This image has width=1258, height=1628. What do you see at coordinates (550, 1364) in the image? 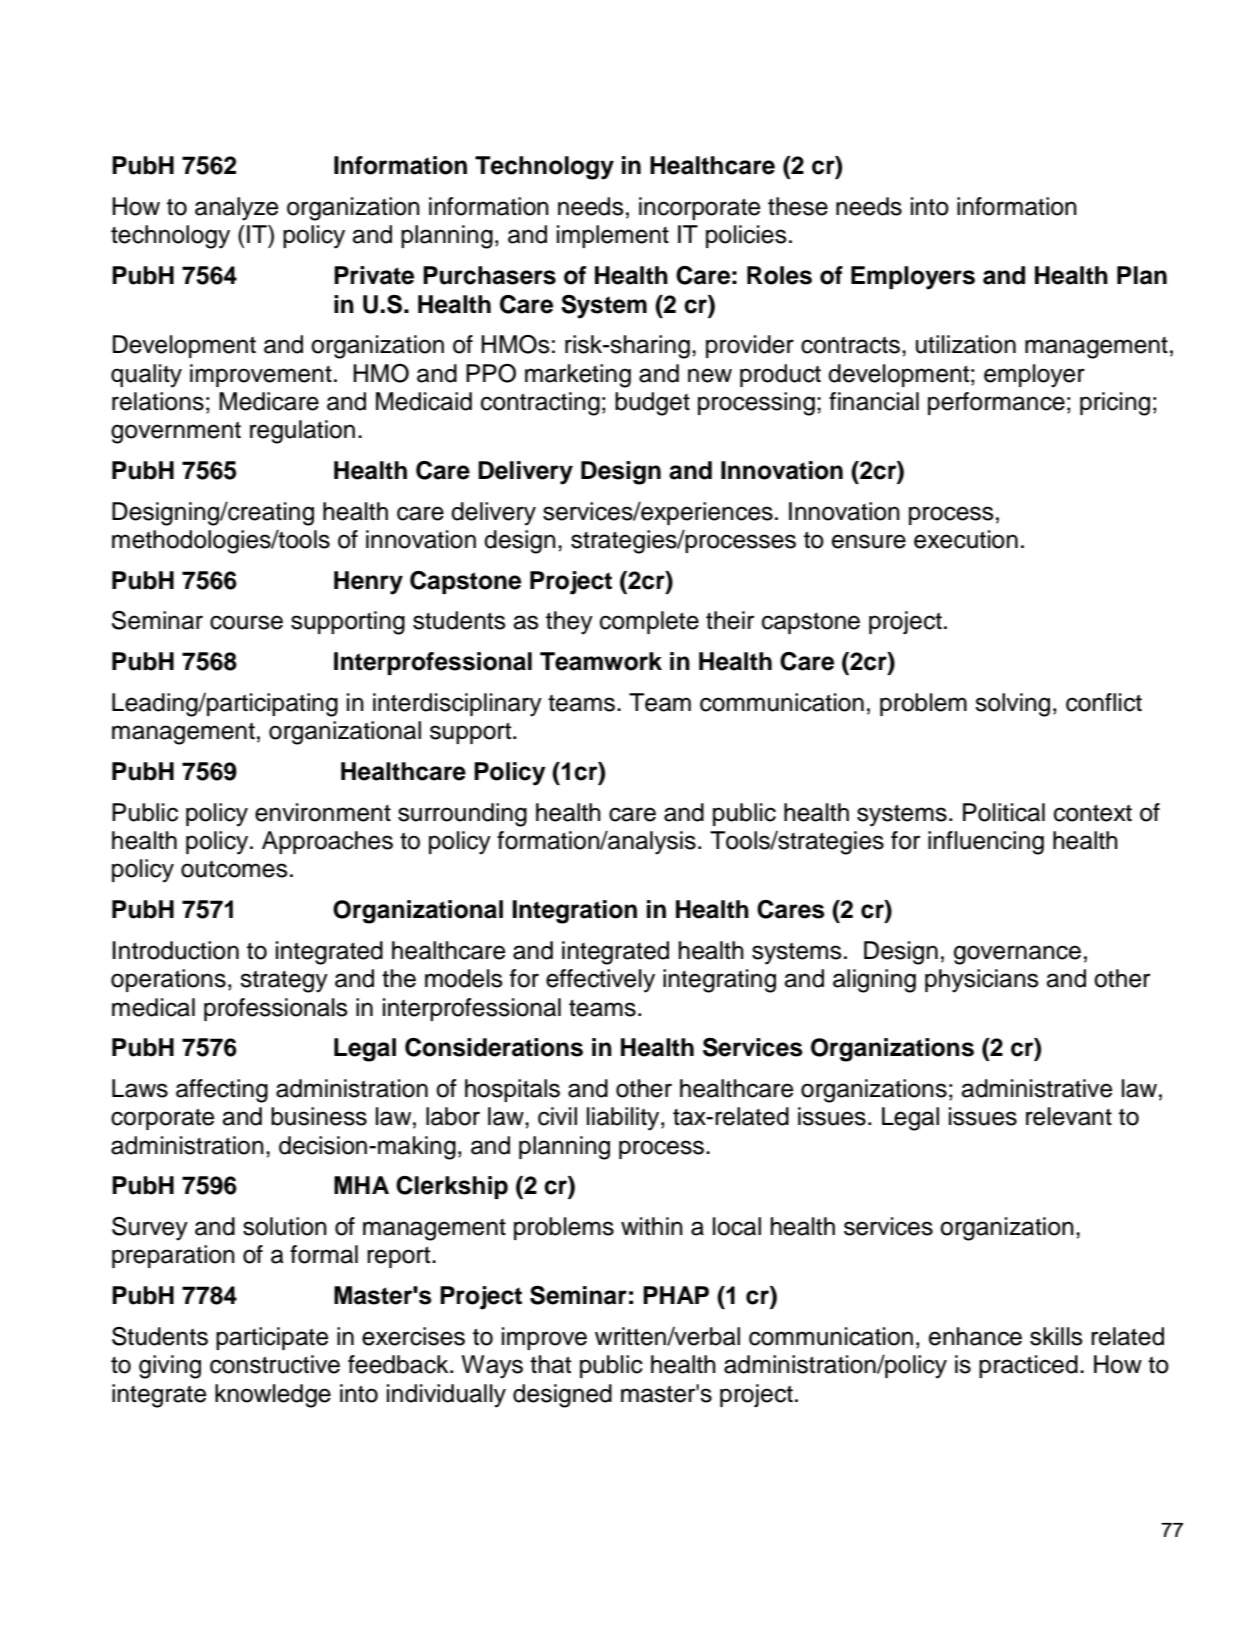
I see `that` at bounding box center [550, 1364].
